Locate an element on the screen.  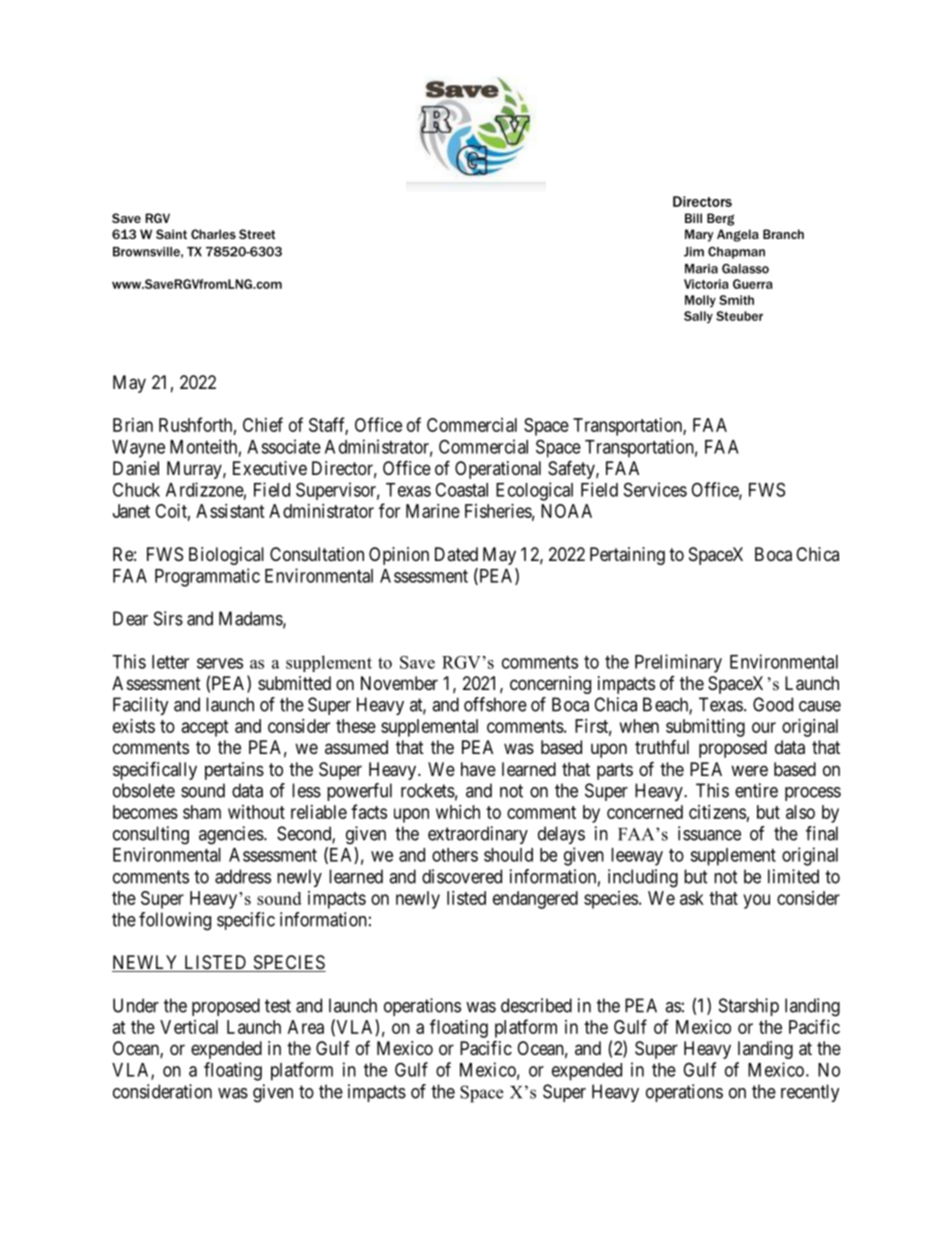
serves is located at coordinates (220, 663).
